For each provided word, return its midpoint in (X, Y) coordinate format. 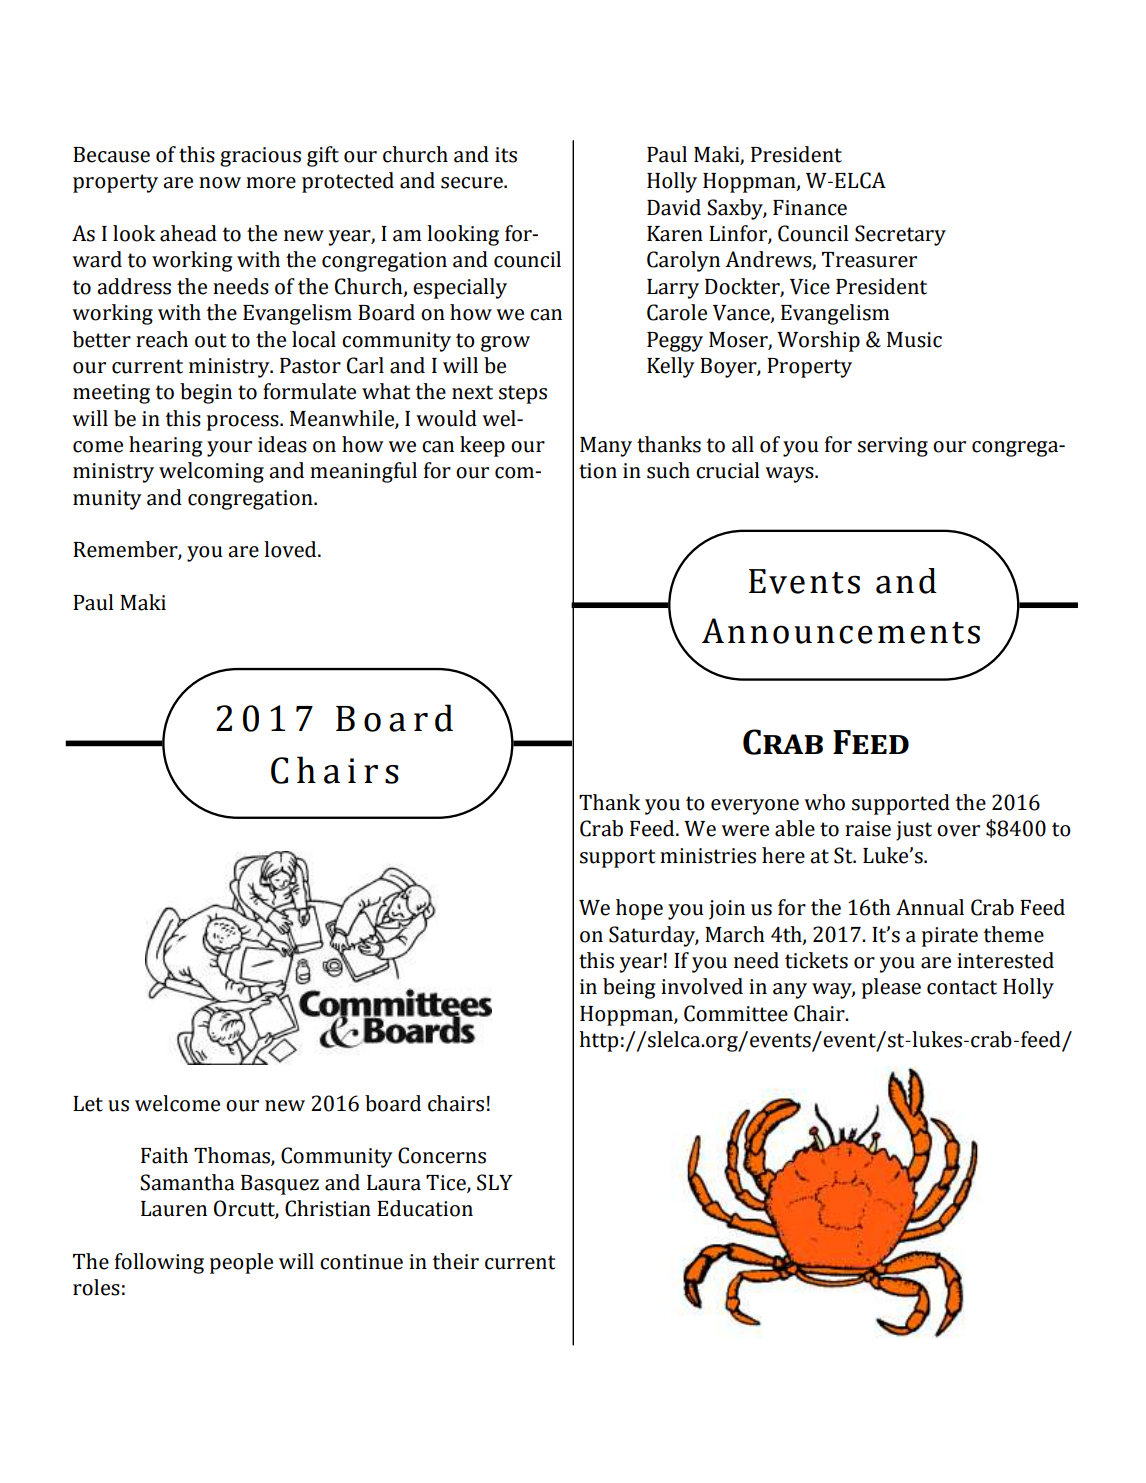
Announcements (841, 631)
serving (893, 447)
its (506, 155)
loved (291, 549)
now (220, 183)
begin (206, 393)
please (891, 988)
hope (639, 909)
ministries (708, 856)
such (668, 470)
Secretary (900, 235)
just (914, 831)
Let (88, 1104)
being (629, 988)
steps (523, 394)
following (159, 1263)
